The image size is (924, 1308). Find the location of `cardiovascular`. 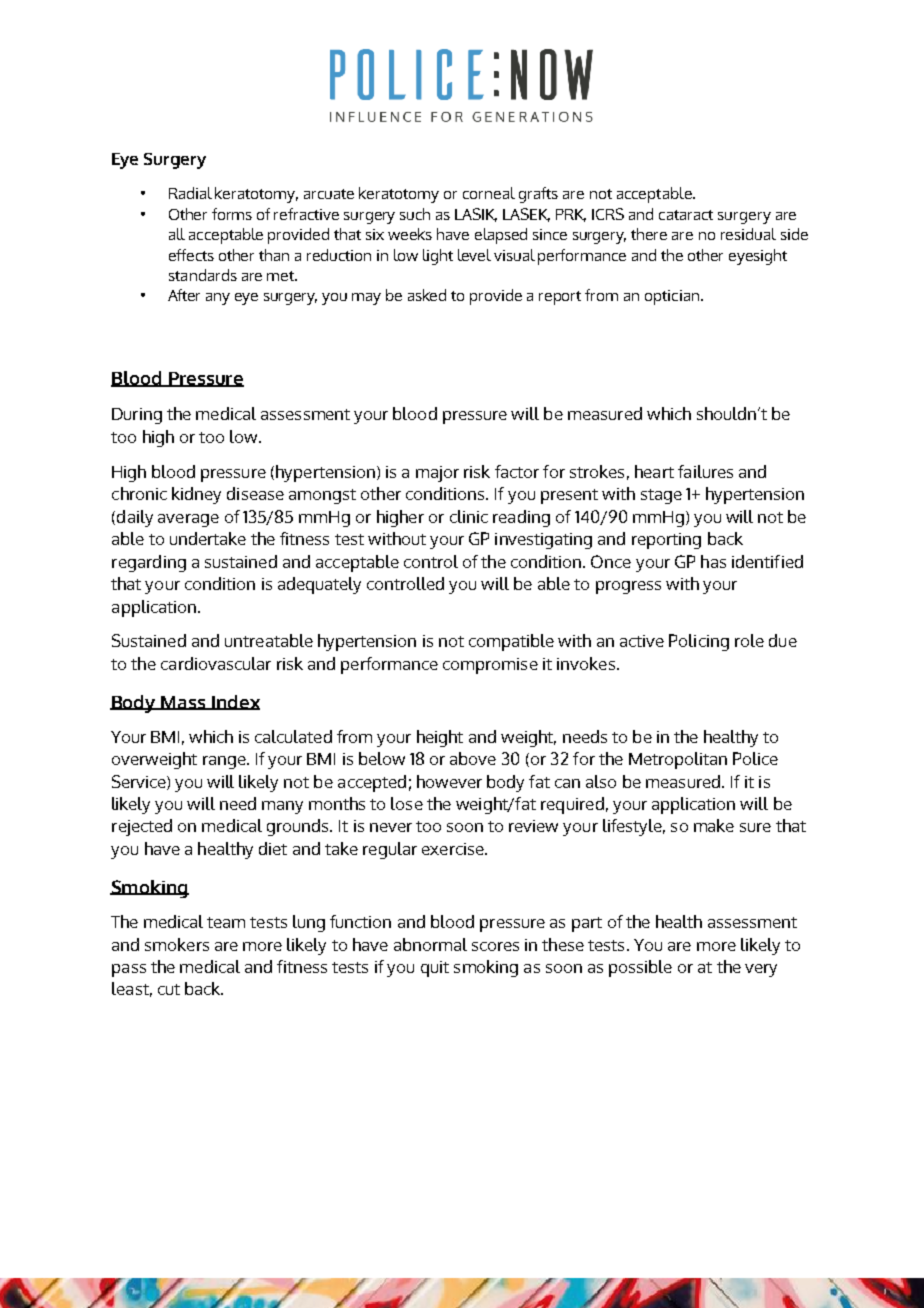

cardiovascular is located at coordinates (216, 663).
